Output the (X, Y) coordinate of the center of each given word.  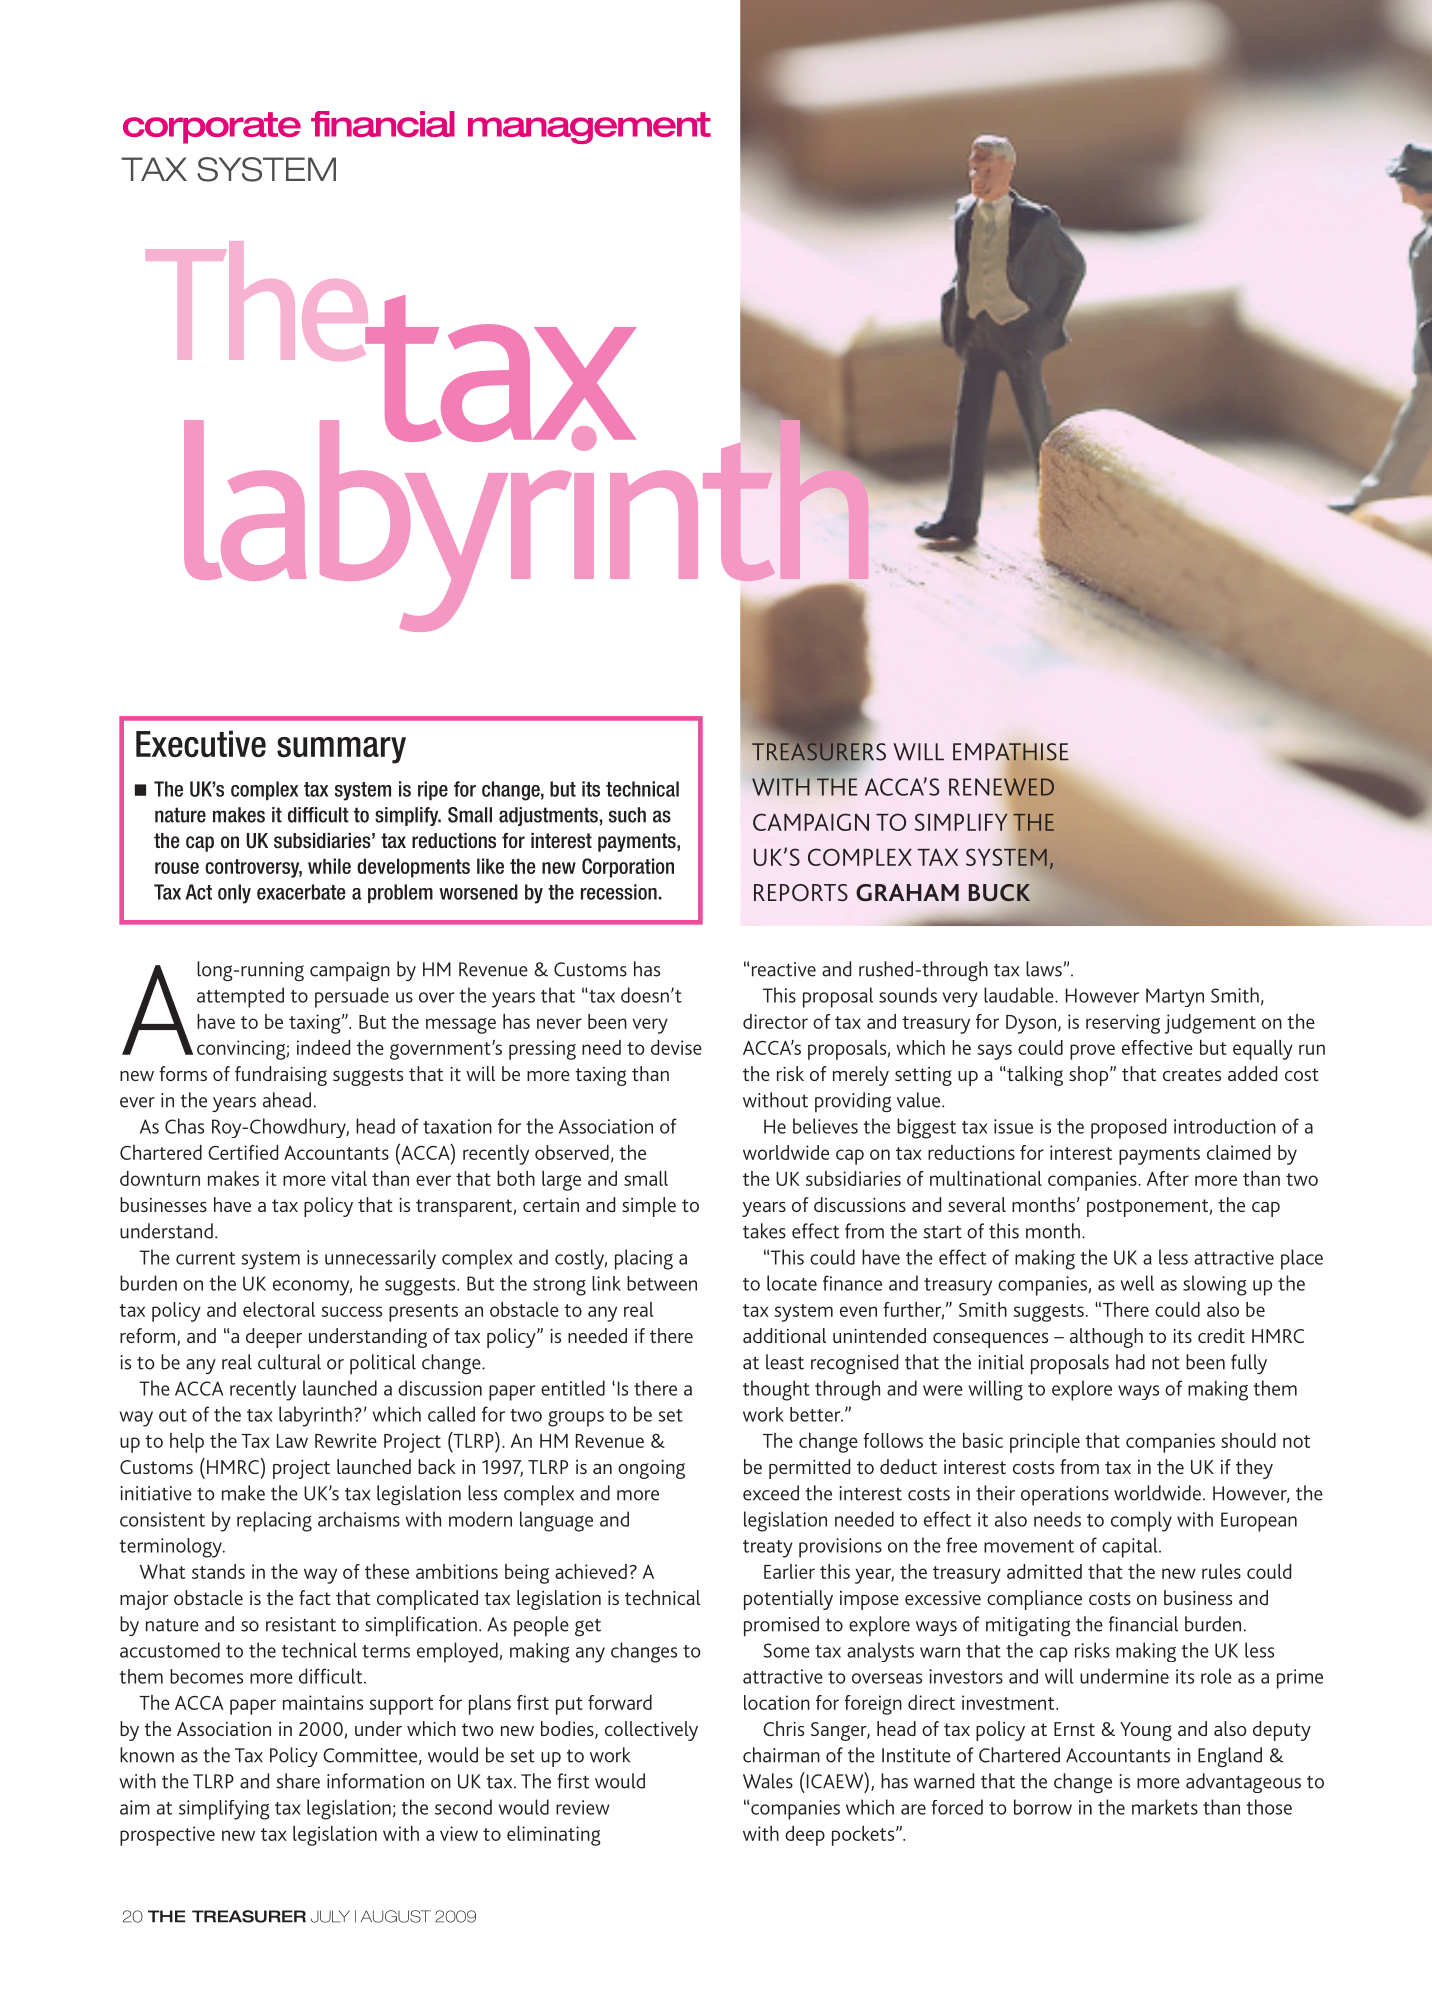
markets (1165, 1807)
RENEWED (1002, 787)
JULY (330, 1916)
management (589, 128)
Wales (768, 1781)
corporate (212, 128)
